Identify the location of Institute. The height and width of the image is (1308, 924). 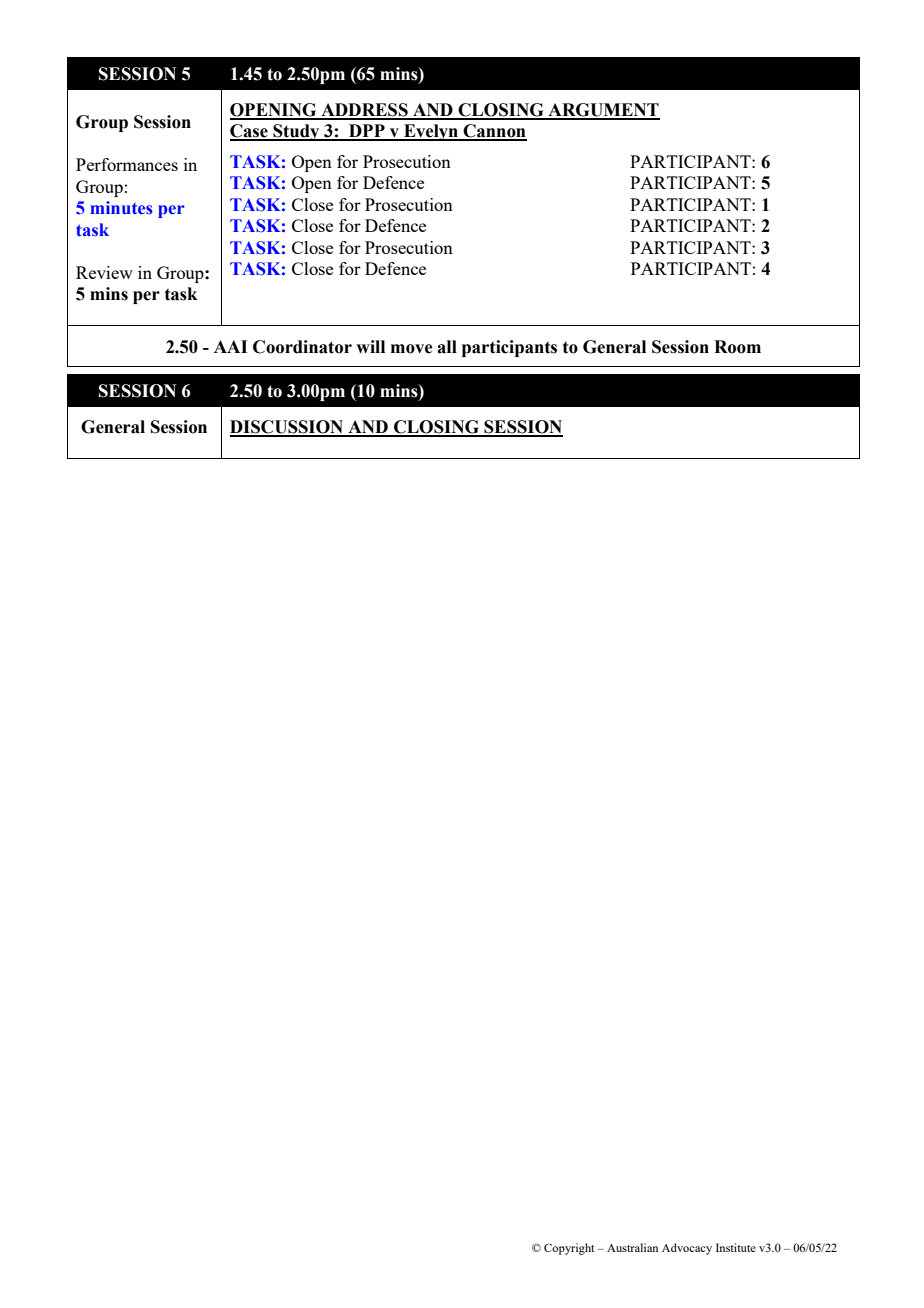
(736, 1247).
